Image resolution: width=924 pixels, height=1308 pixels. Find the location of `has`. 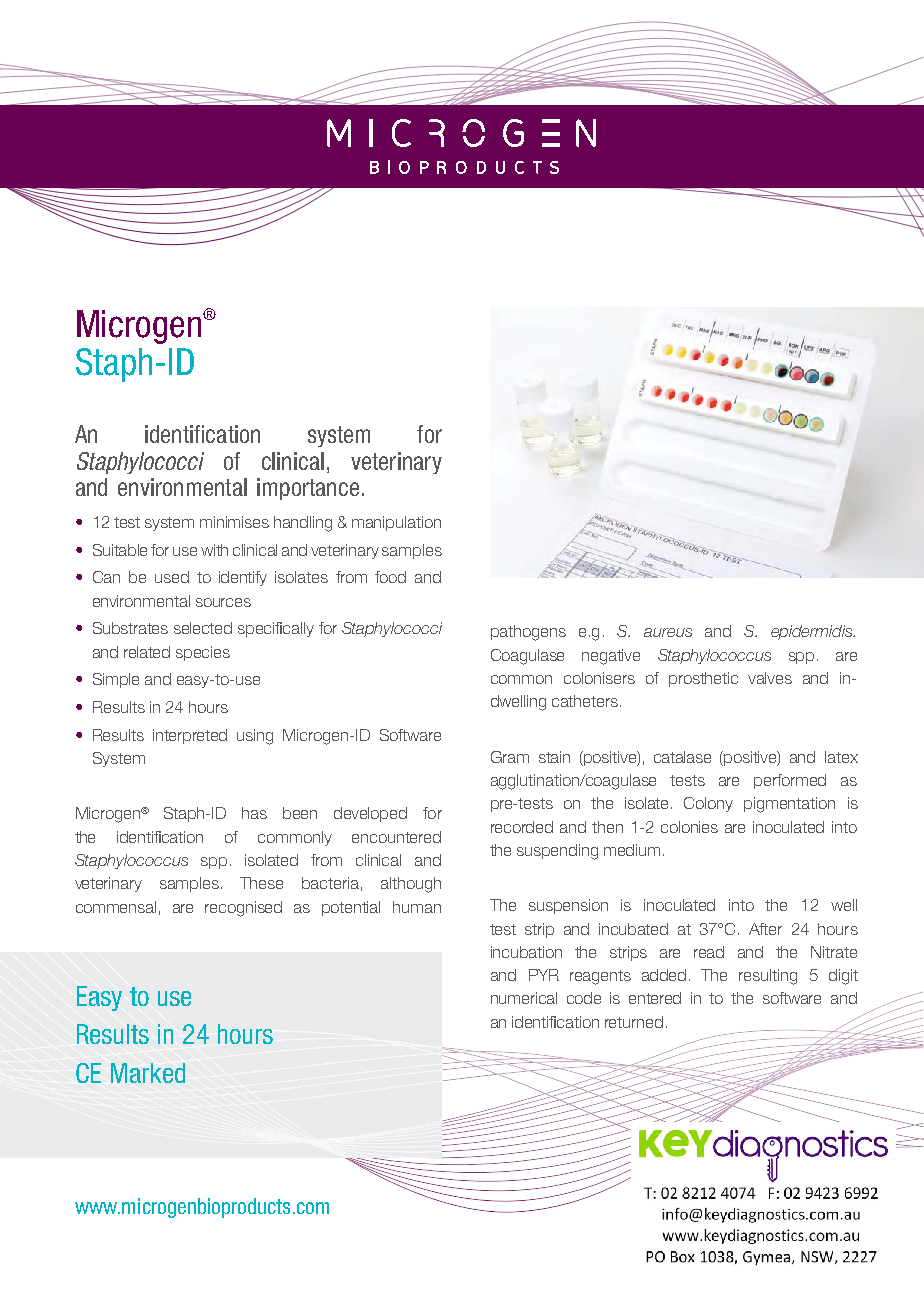

has is located at coordinates (254, 813).
